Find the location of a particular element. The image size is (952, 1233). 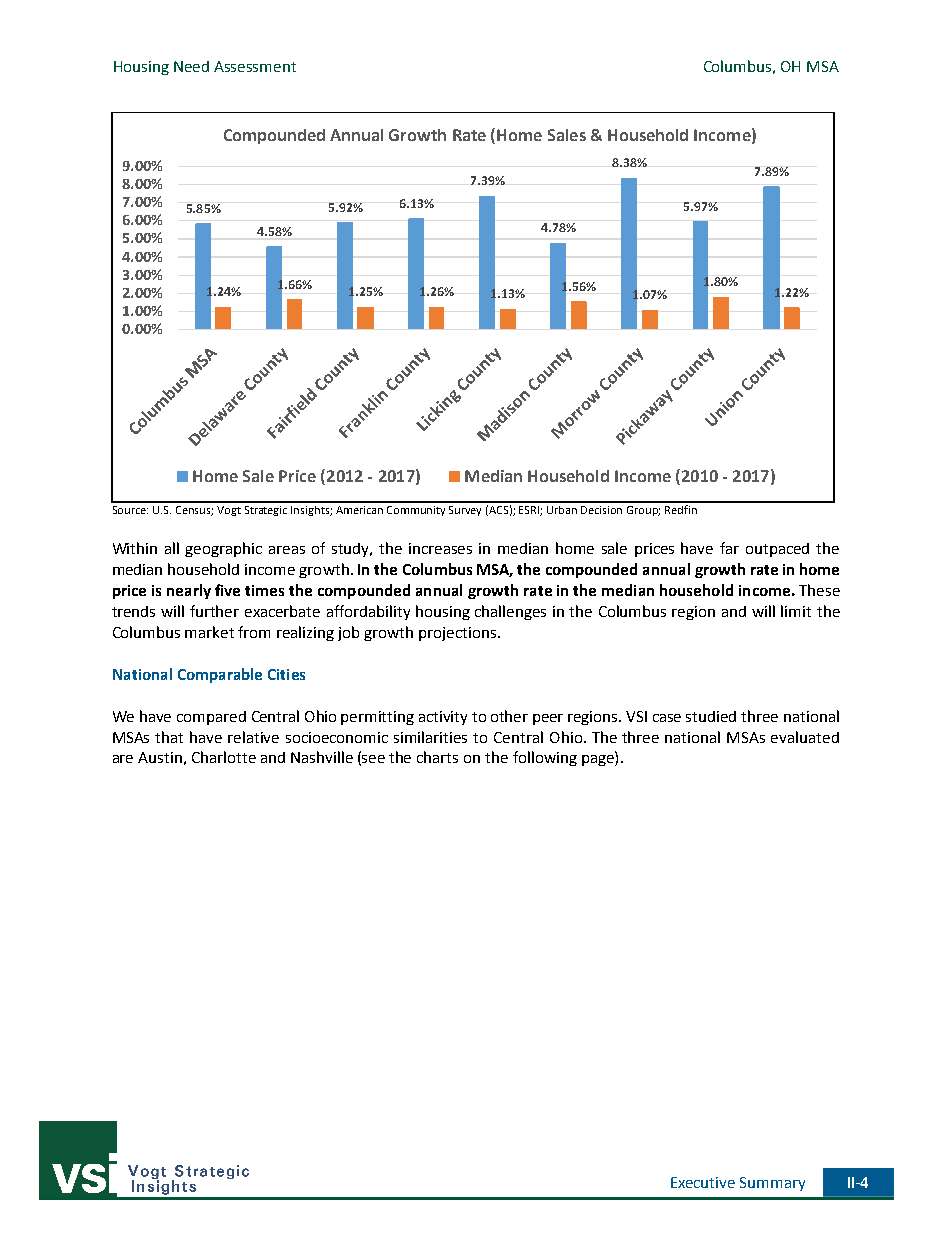

Need is located at coordinates (191, 66).
